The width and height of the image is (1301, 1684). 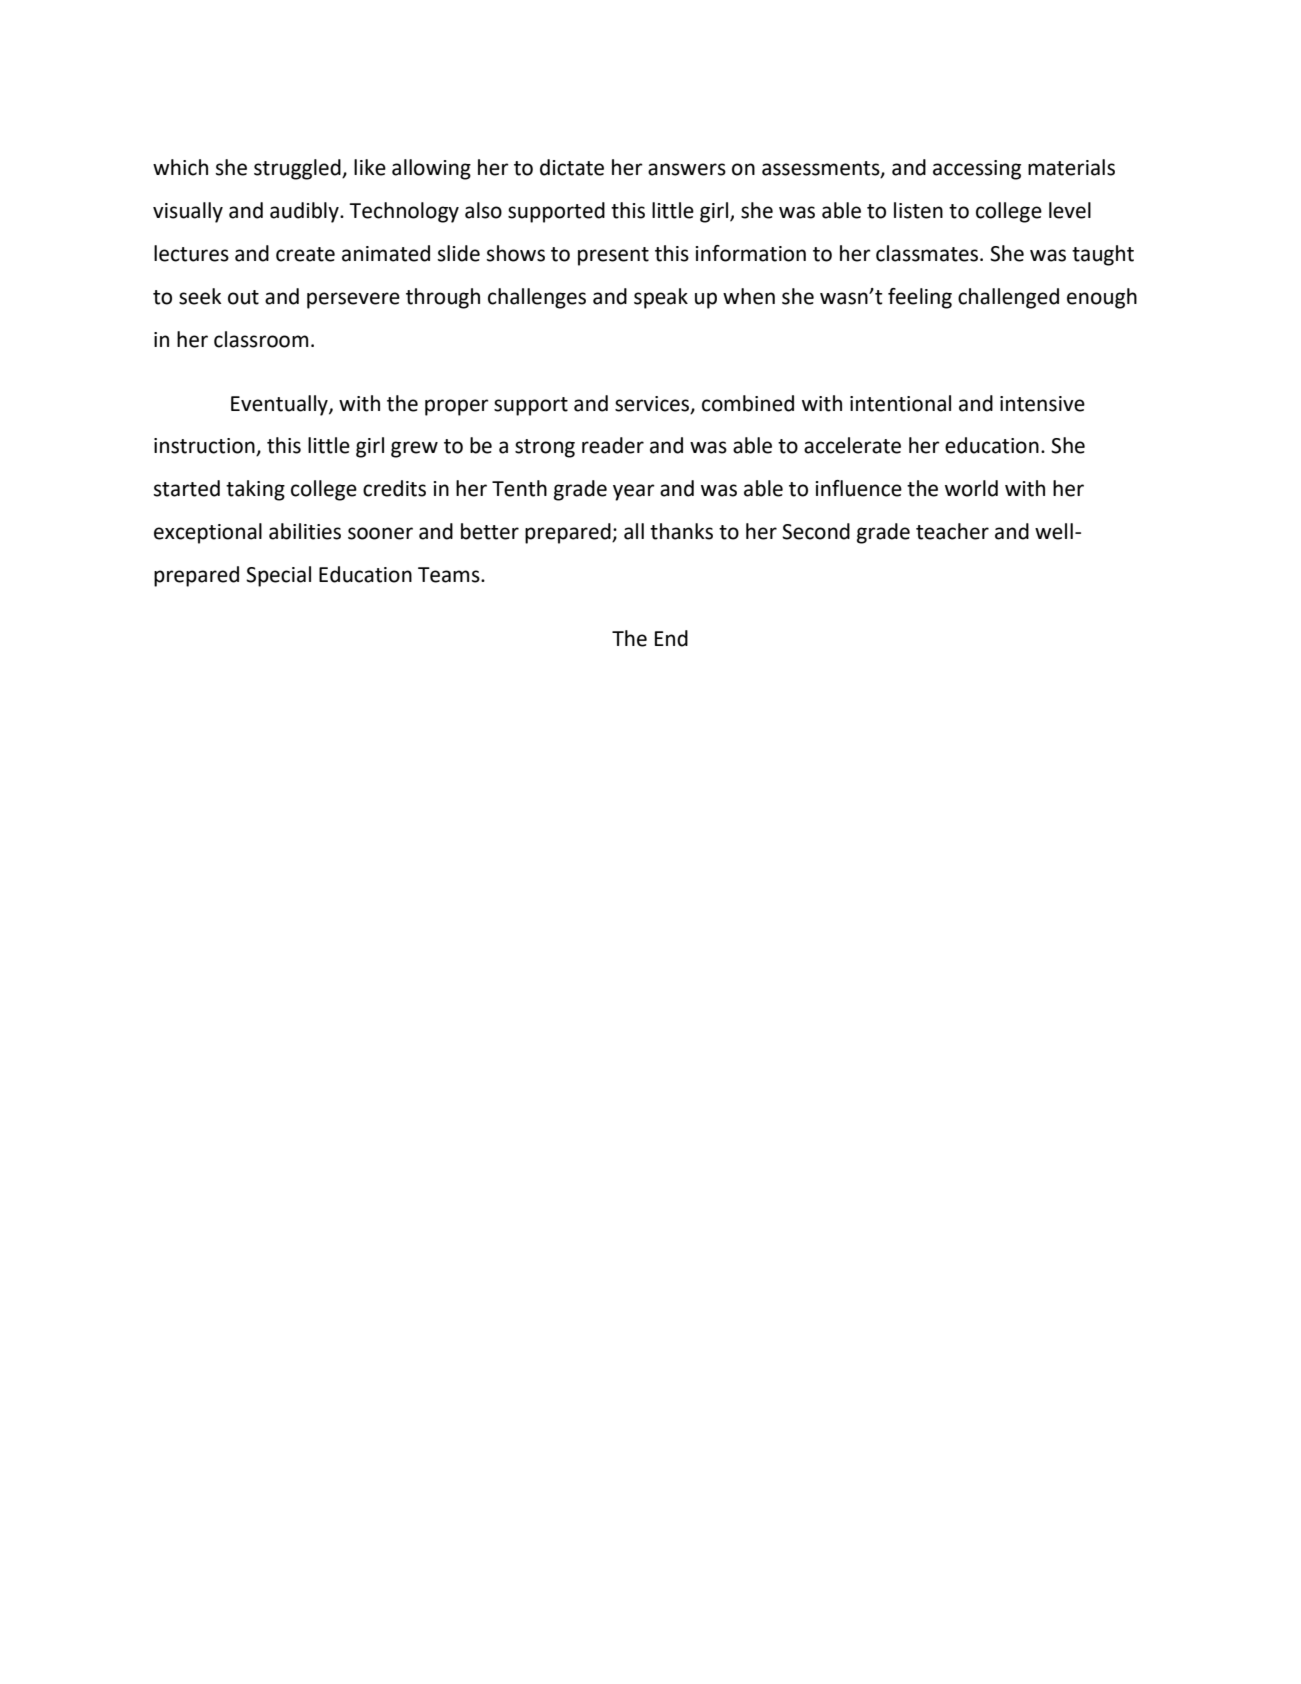 What do you see at coordinates (653, 404) in the image?
I see `services` at bounding box center [653, 404].
